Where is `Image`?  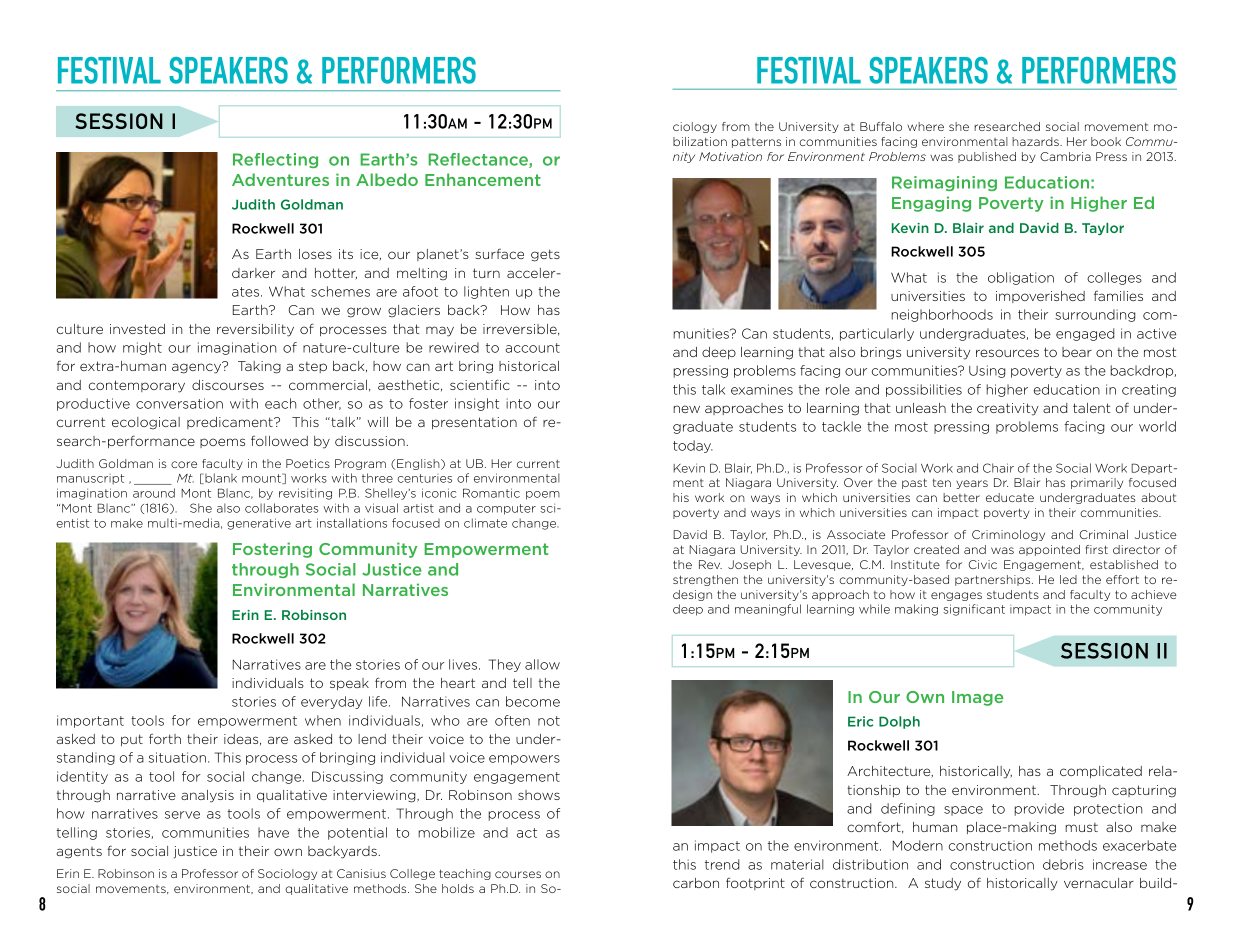 Image is located at coordinates (977, 698).
